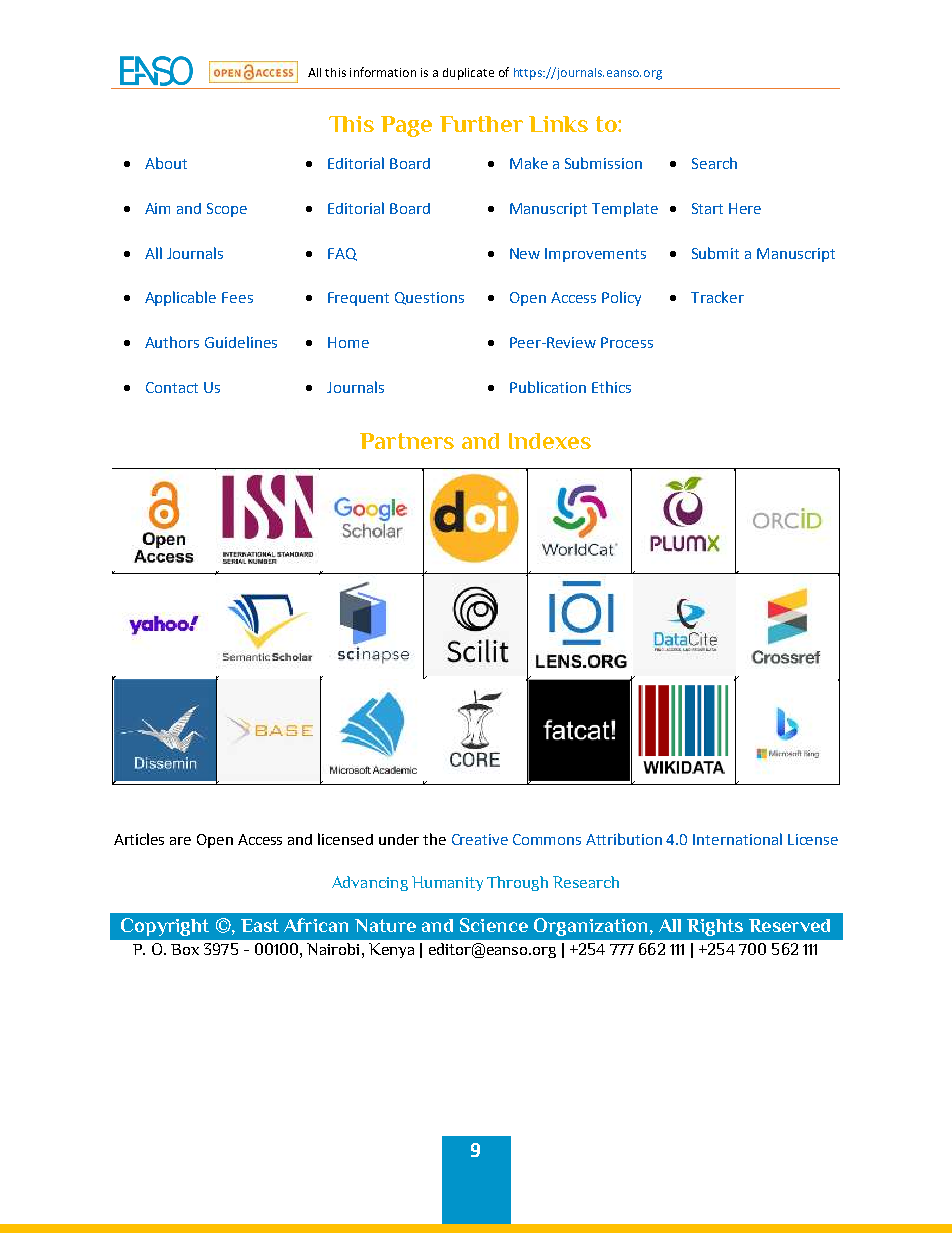  What do you see at coordinates (480, 839) in the screenshot?
I see `Creative` at bounding box center [480, 839].
